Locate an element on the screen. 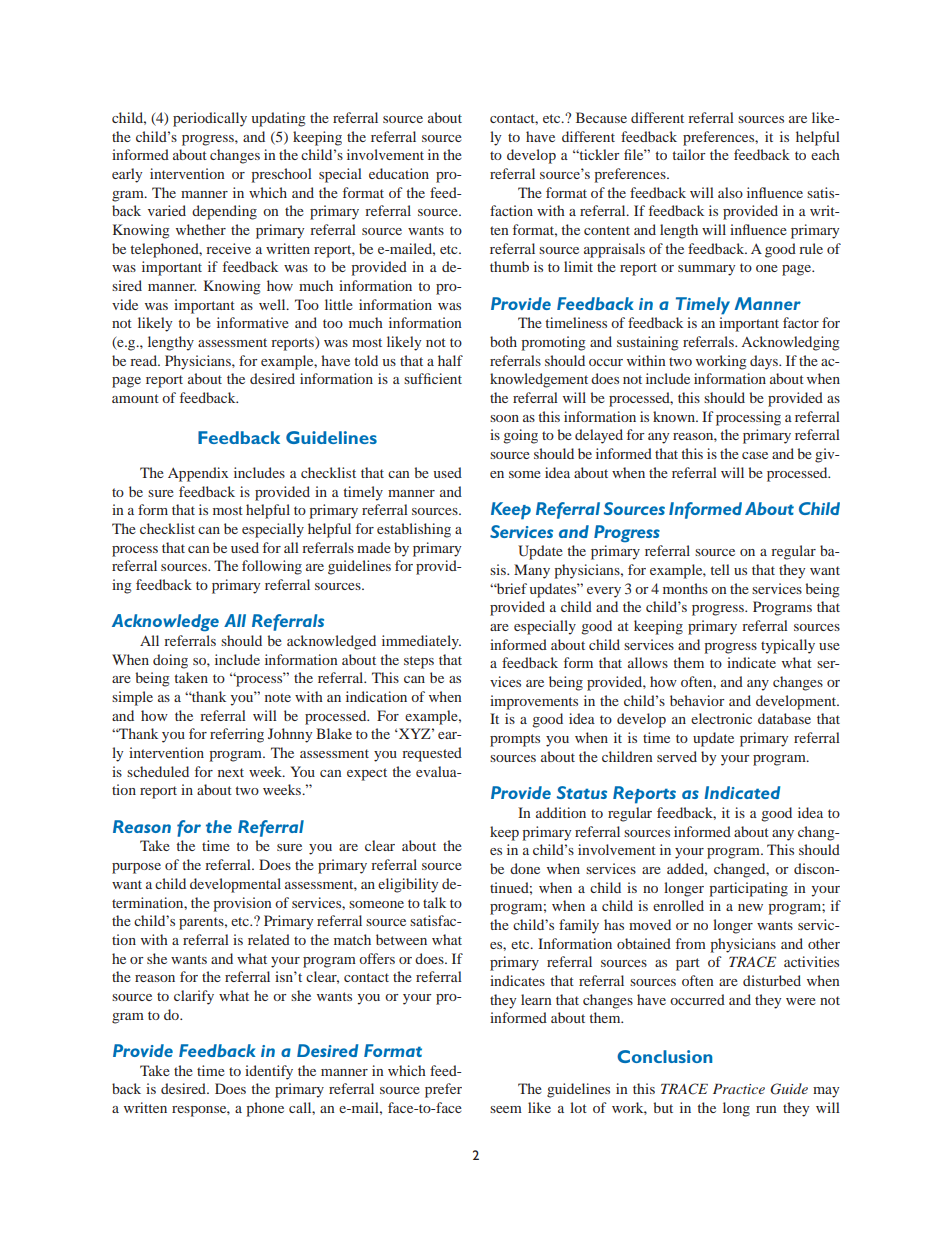  days is located at coordinates (765, 362).
